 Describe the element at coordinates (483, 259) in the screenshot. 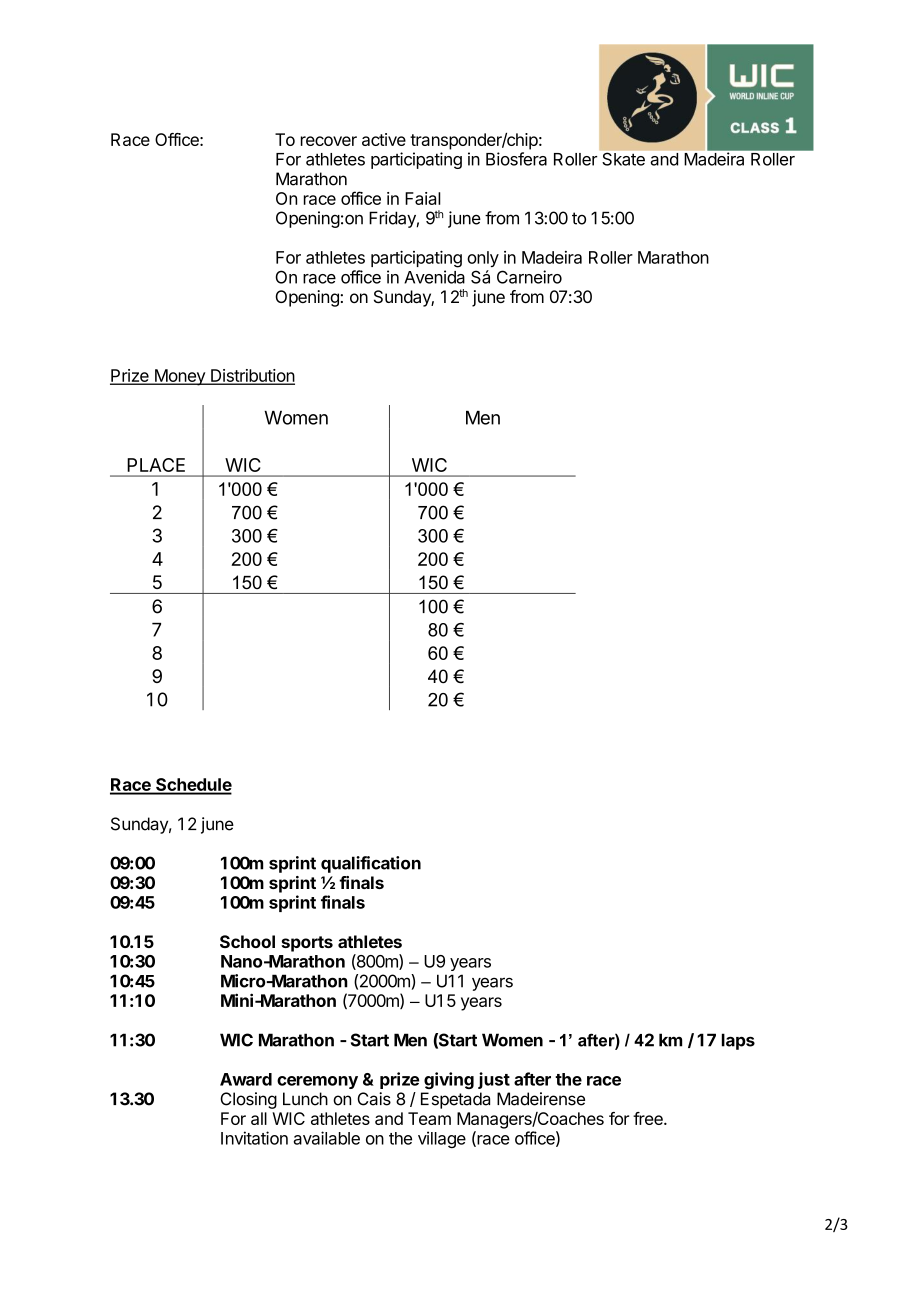

I see `only` at that location.
